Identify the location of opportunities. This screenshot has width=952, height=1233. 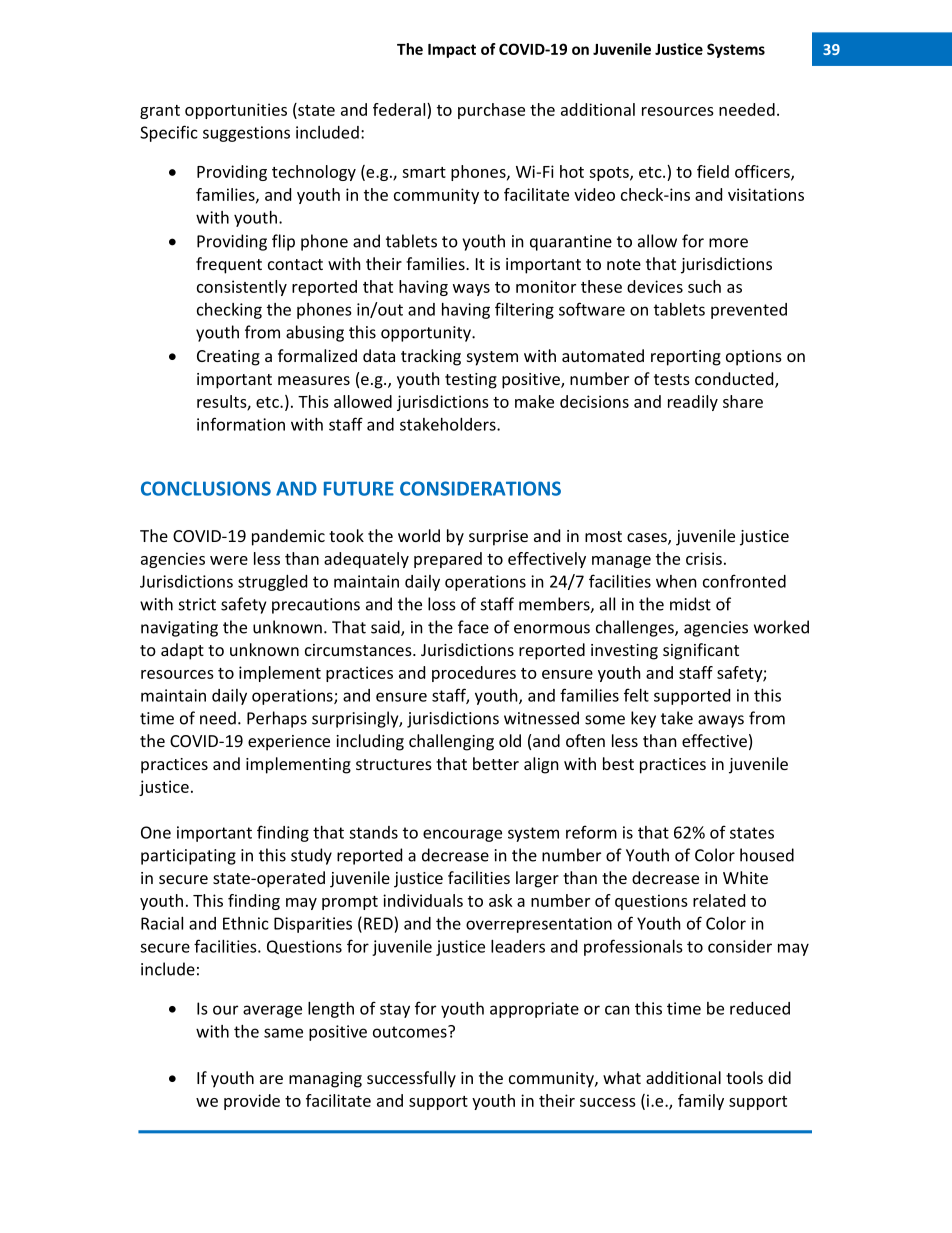
(236, 111).
